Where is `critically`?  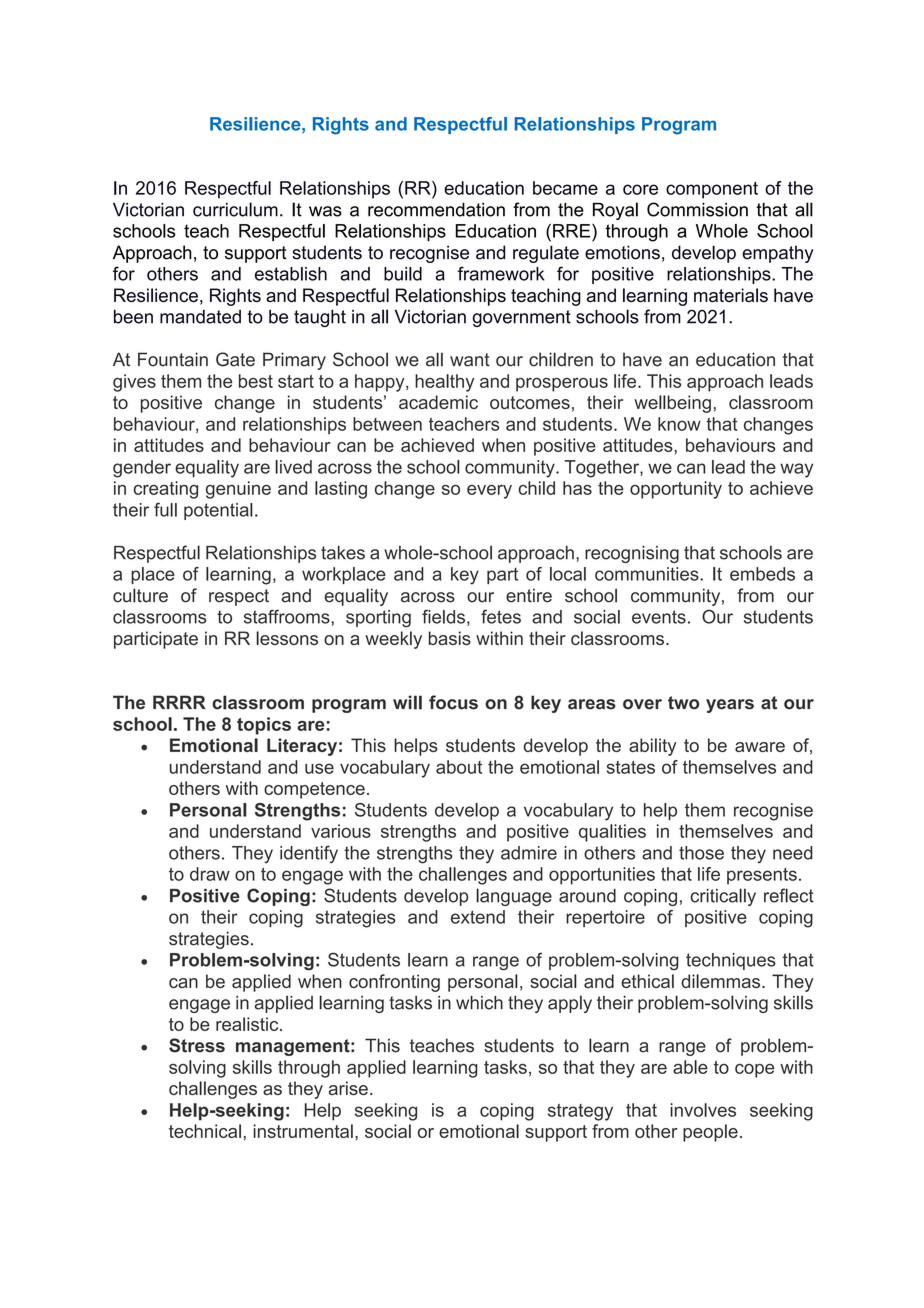
critically is located at coordinates (723, 897).
